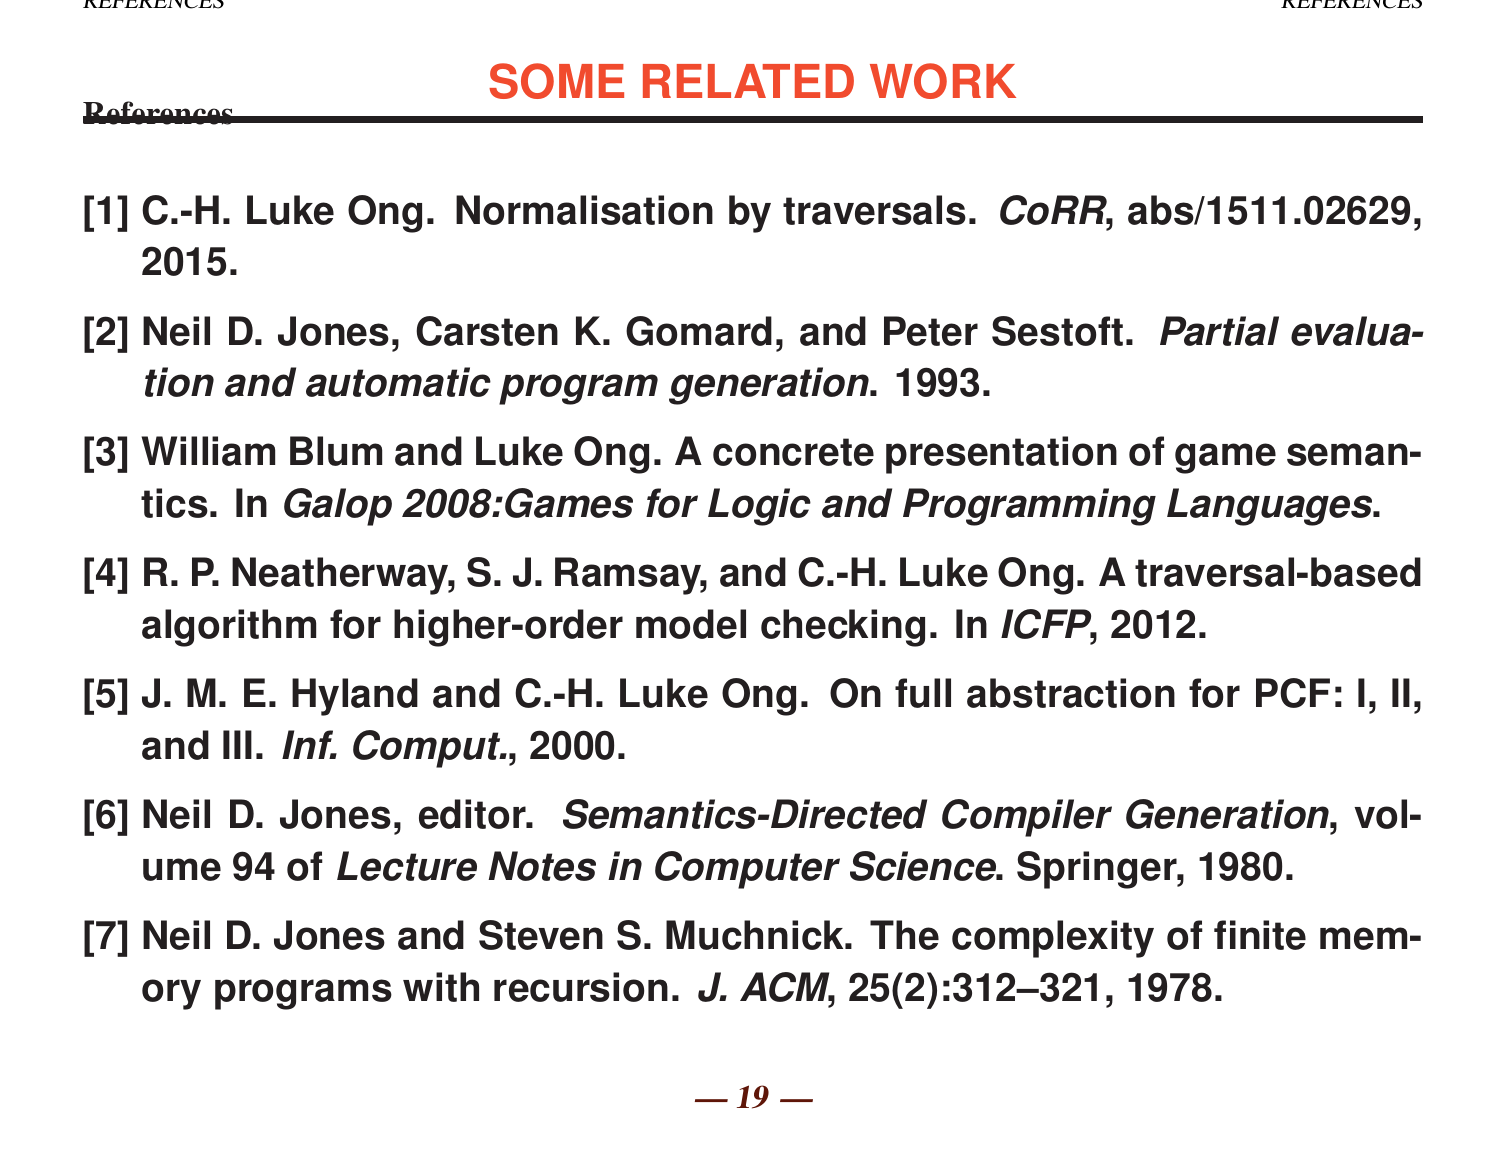 This screenshot has width=1498, height=1157. Describe the element at coordinates (581, 987) in the screenshot. I see `recursion` at that location.
